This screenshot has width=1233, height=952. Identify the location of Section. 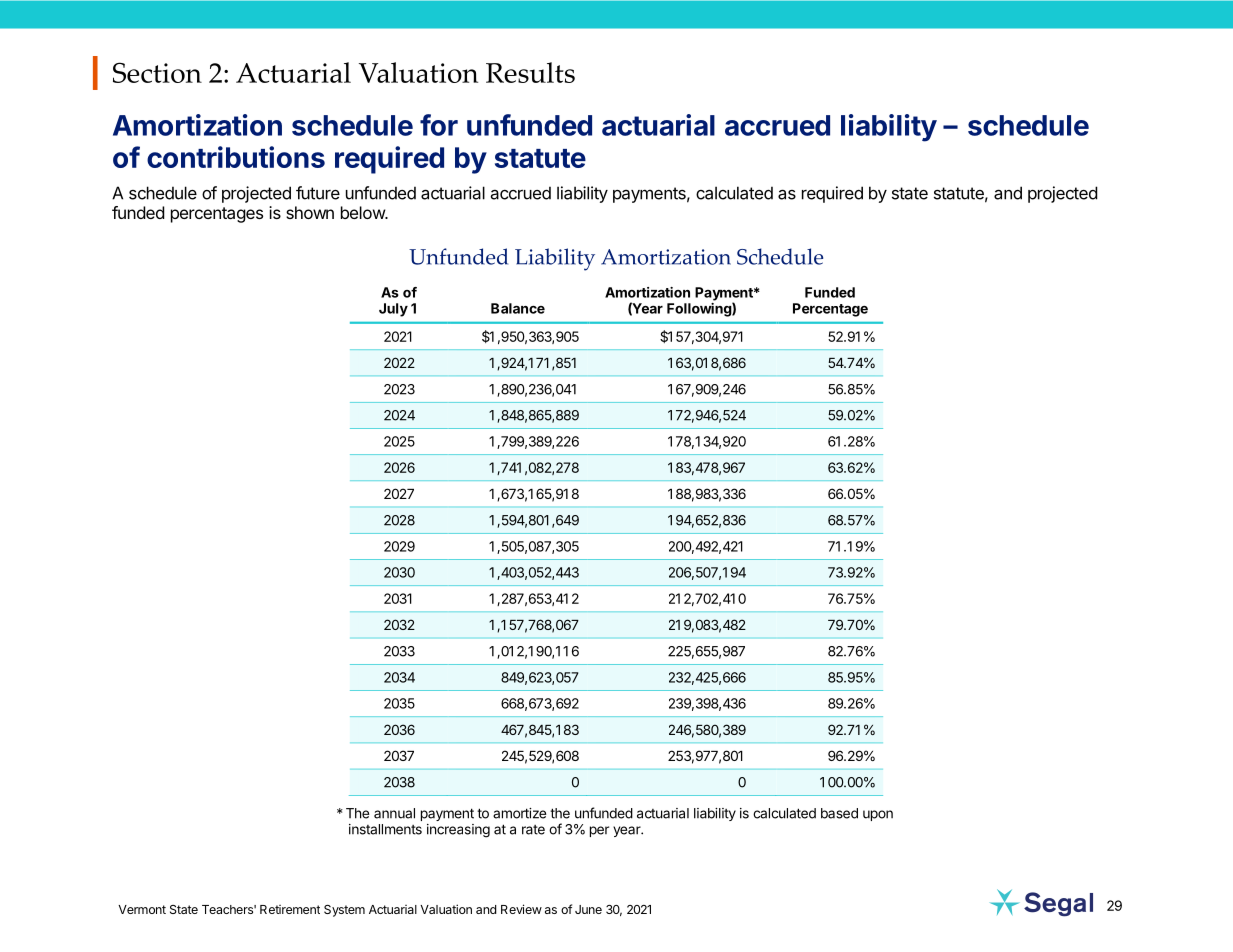
(157, 72).
